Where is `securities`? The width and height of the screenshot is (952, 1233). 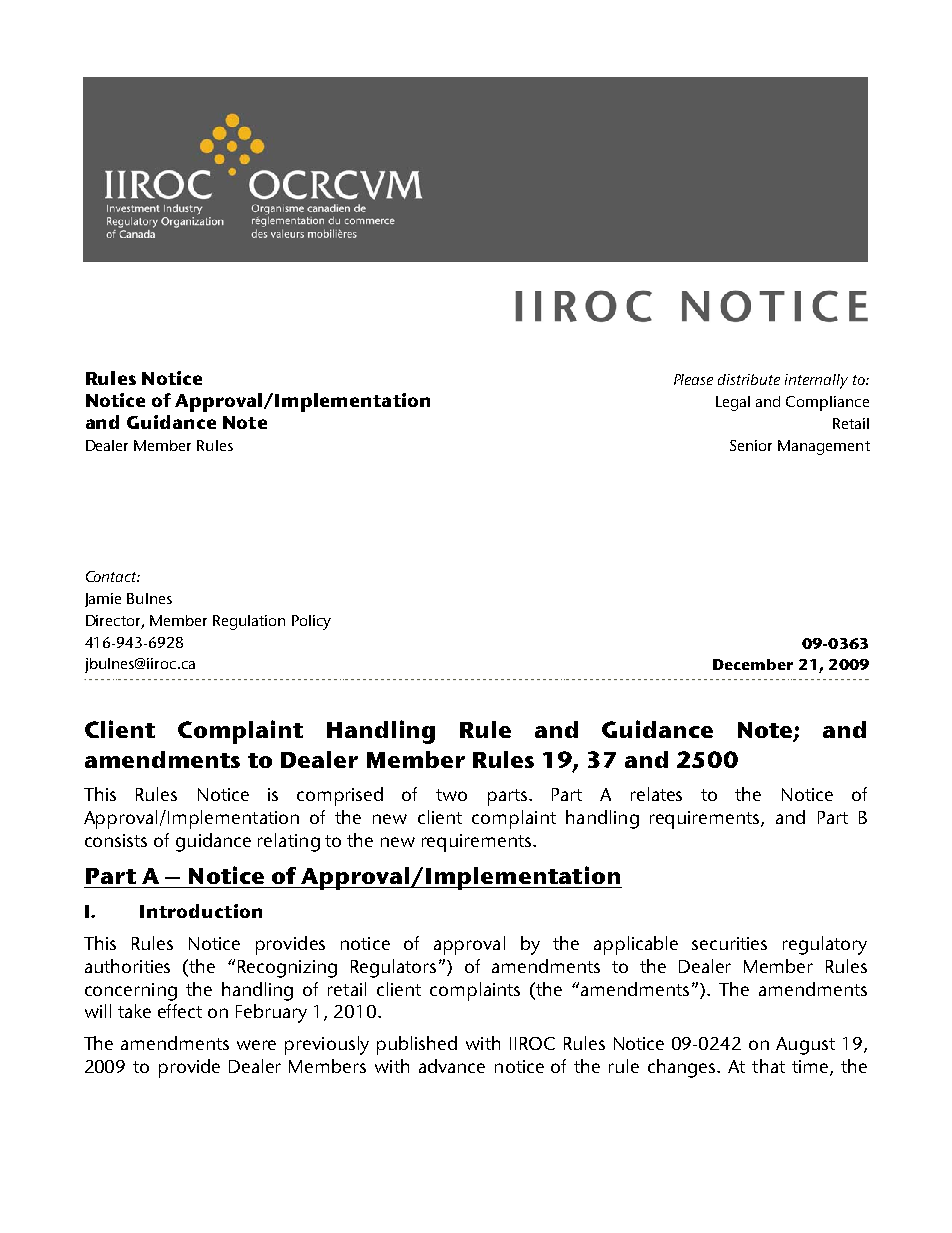 securities is located at coordinates (729, 943).
